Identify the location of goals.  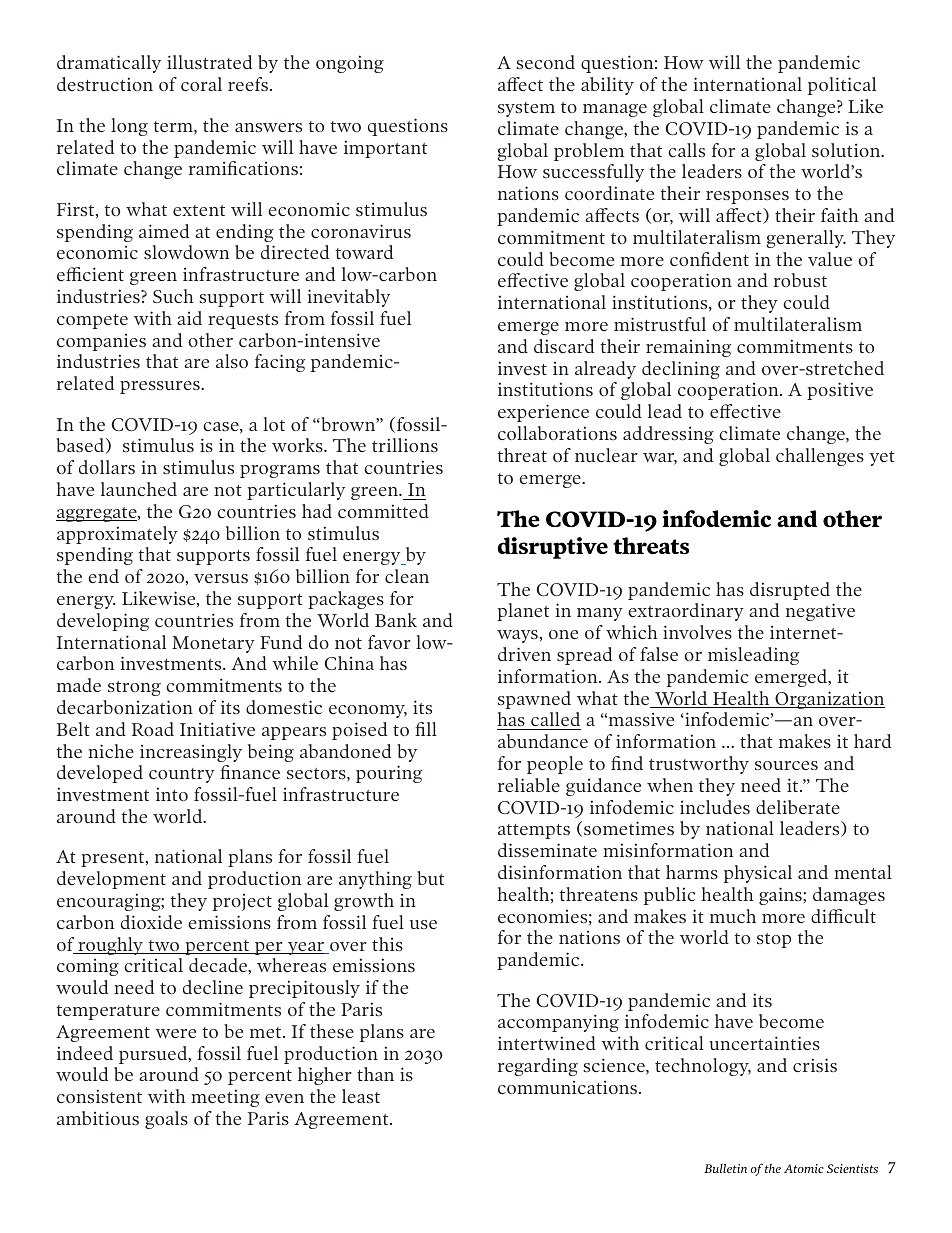
(166, 1120).
